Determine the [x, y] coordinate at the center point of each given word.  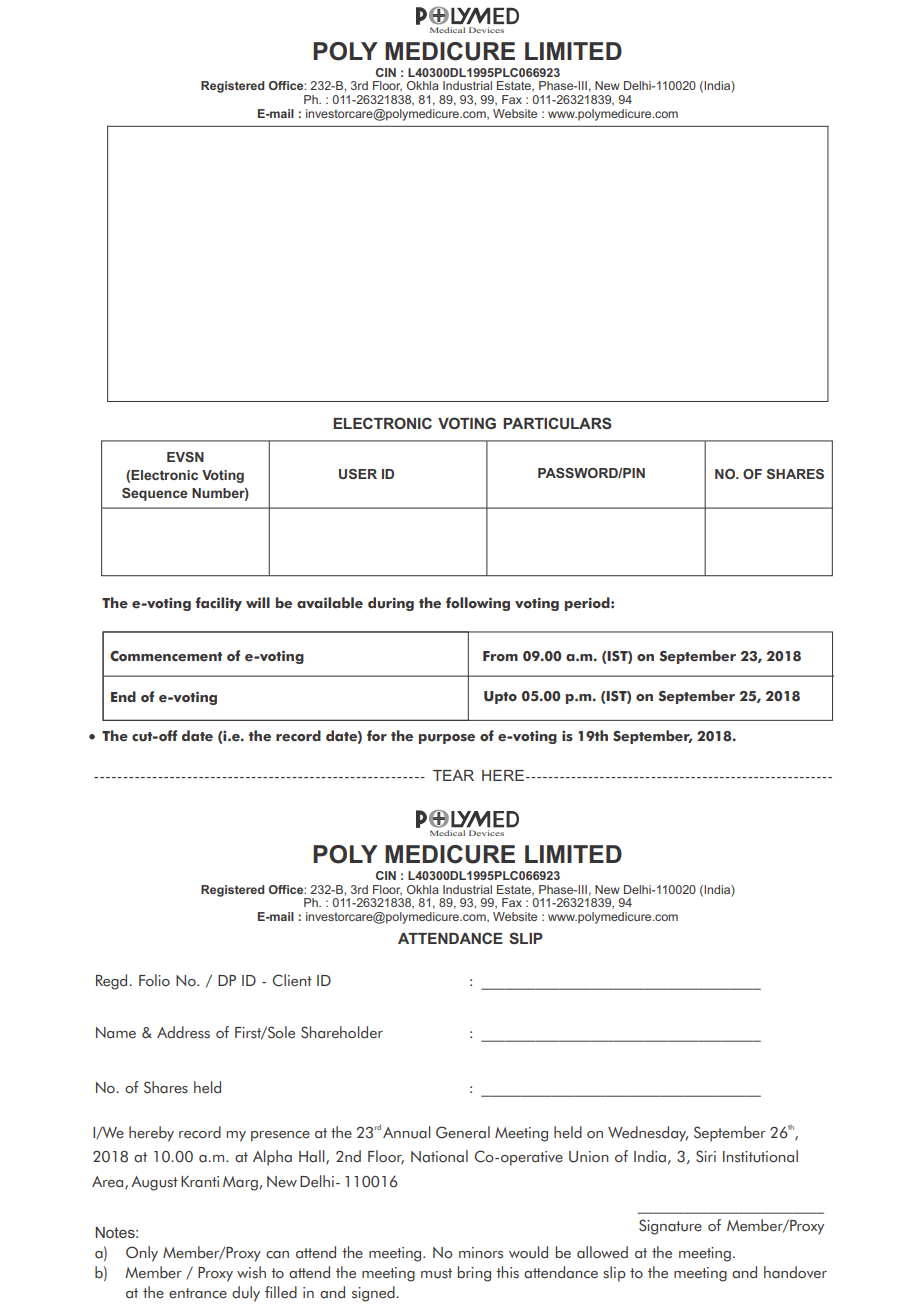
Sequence [155, 494]
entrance [198, 1293]
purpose [447, 739]
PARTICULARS [557, 423]
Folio [154, 980]
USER [358, 474]
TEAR [453, 775]
